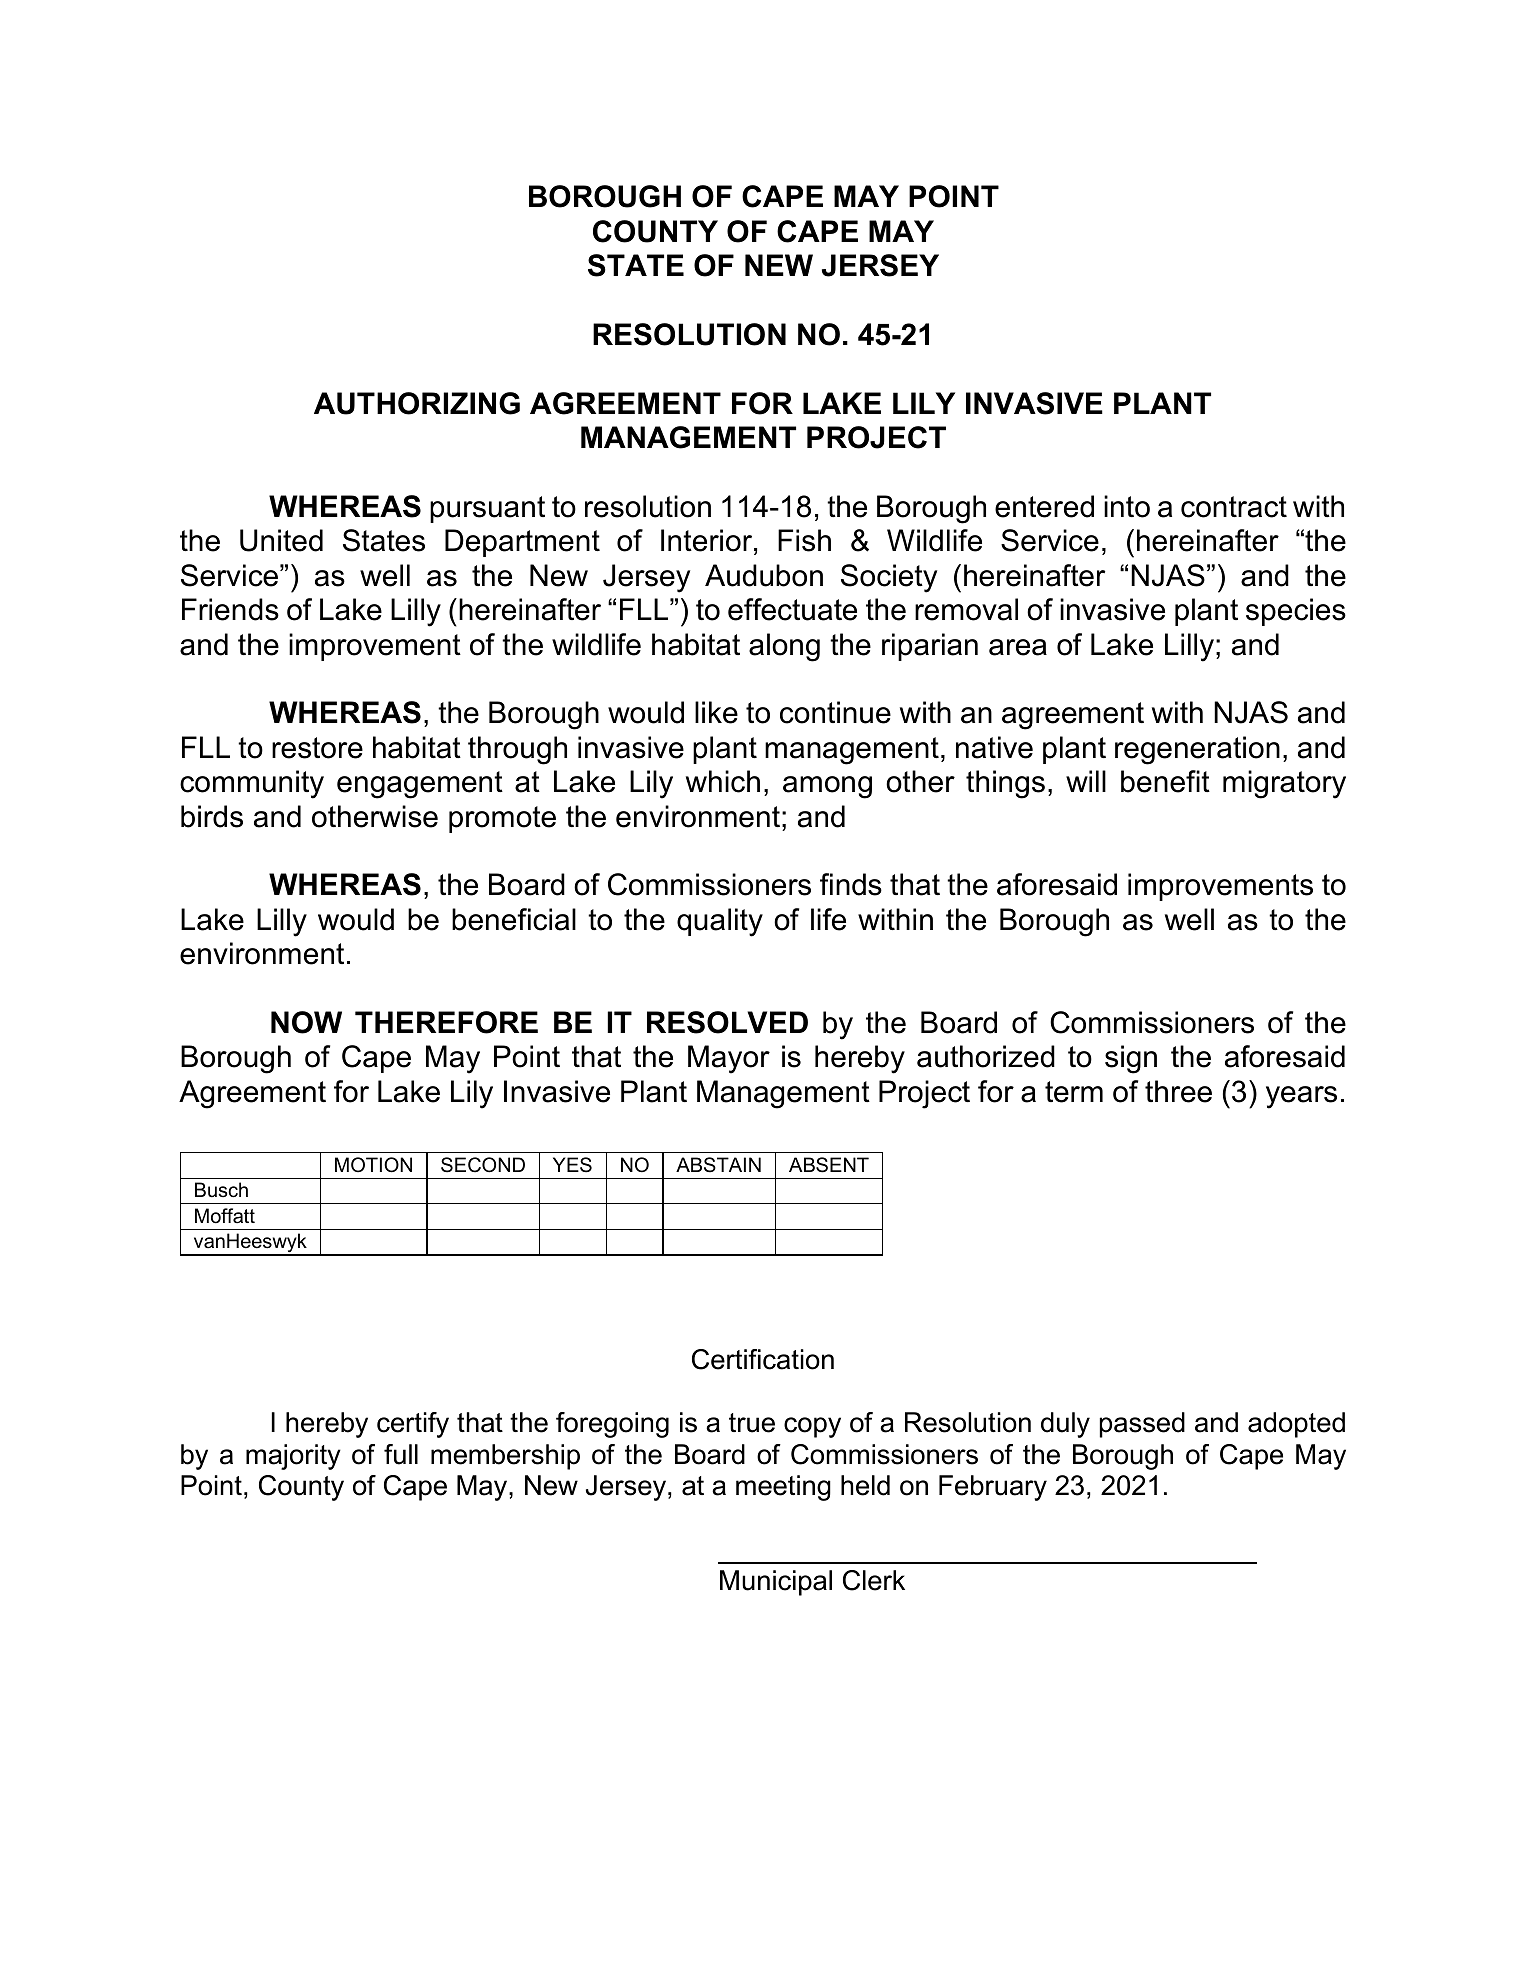 This document has width=1526, height=1975. What do you see at coordinates (212, 816) in the document?
I see `birds` at bounding box center [212, 816].
